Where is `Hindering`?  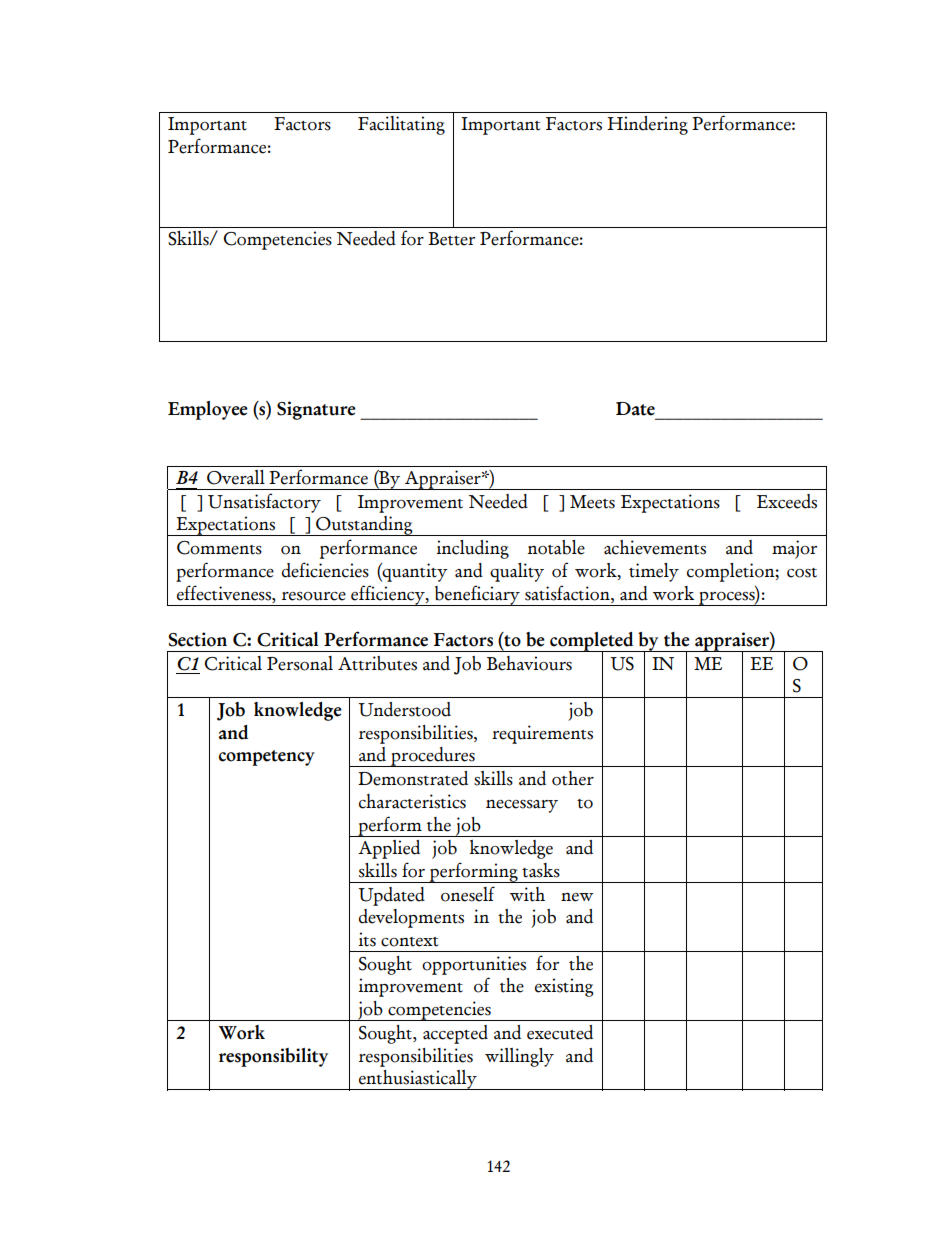 Hindering is located at coordinates (647, 125).
